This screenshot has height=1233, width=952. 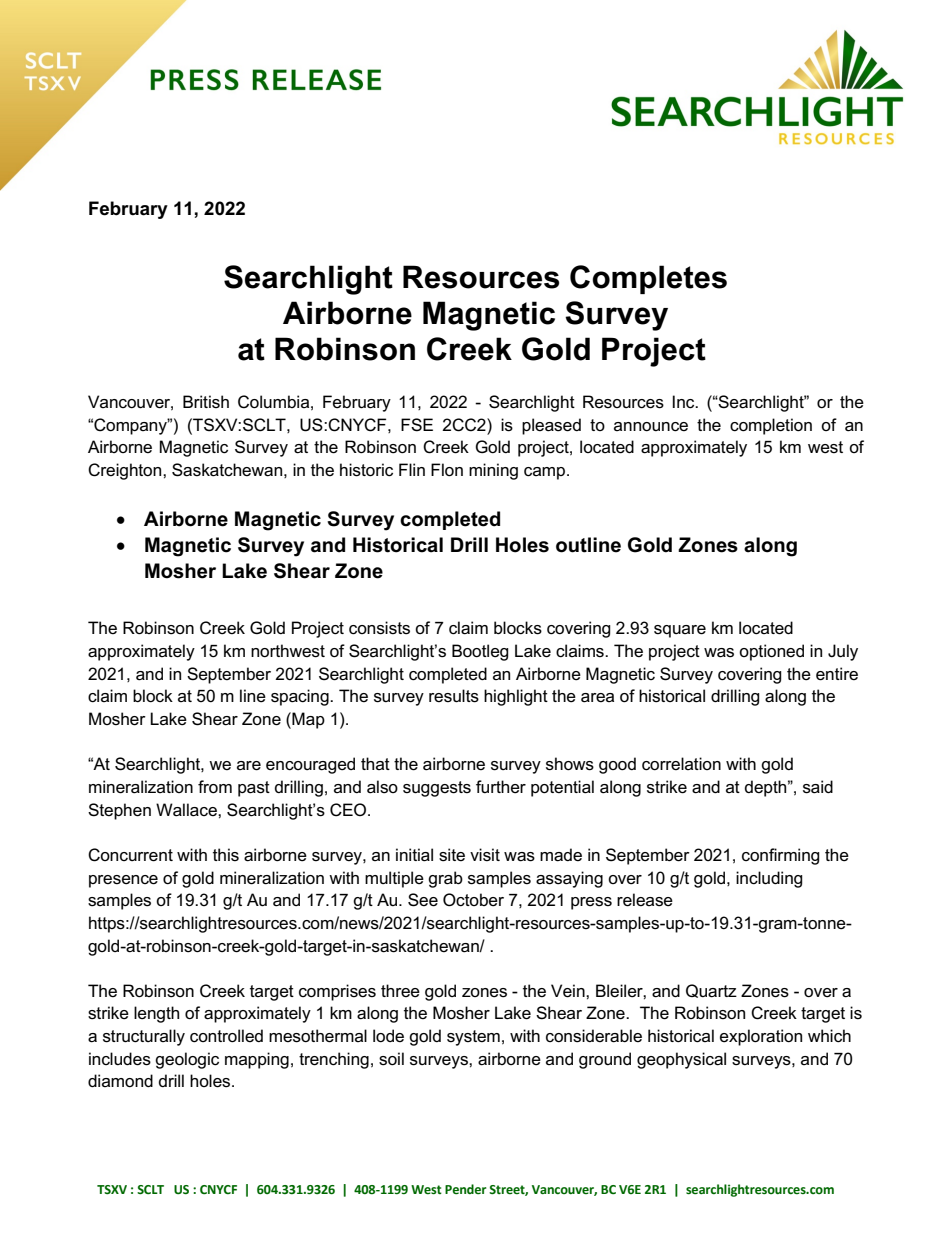 What do you see at coordinates (226, 1036) in the screenshot?
I see `controlled` at bounding box center [226, 1036].
